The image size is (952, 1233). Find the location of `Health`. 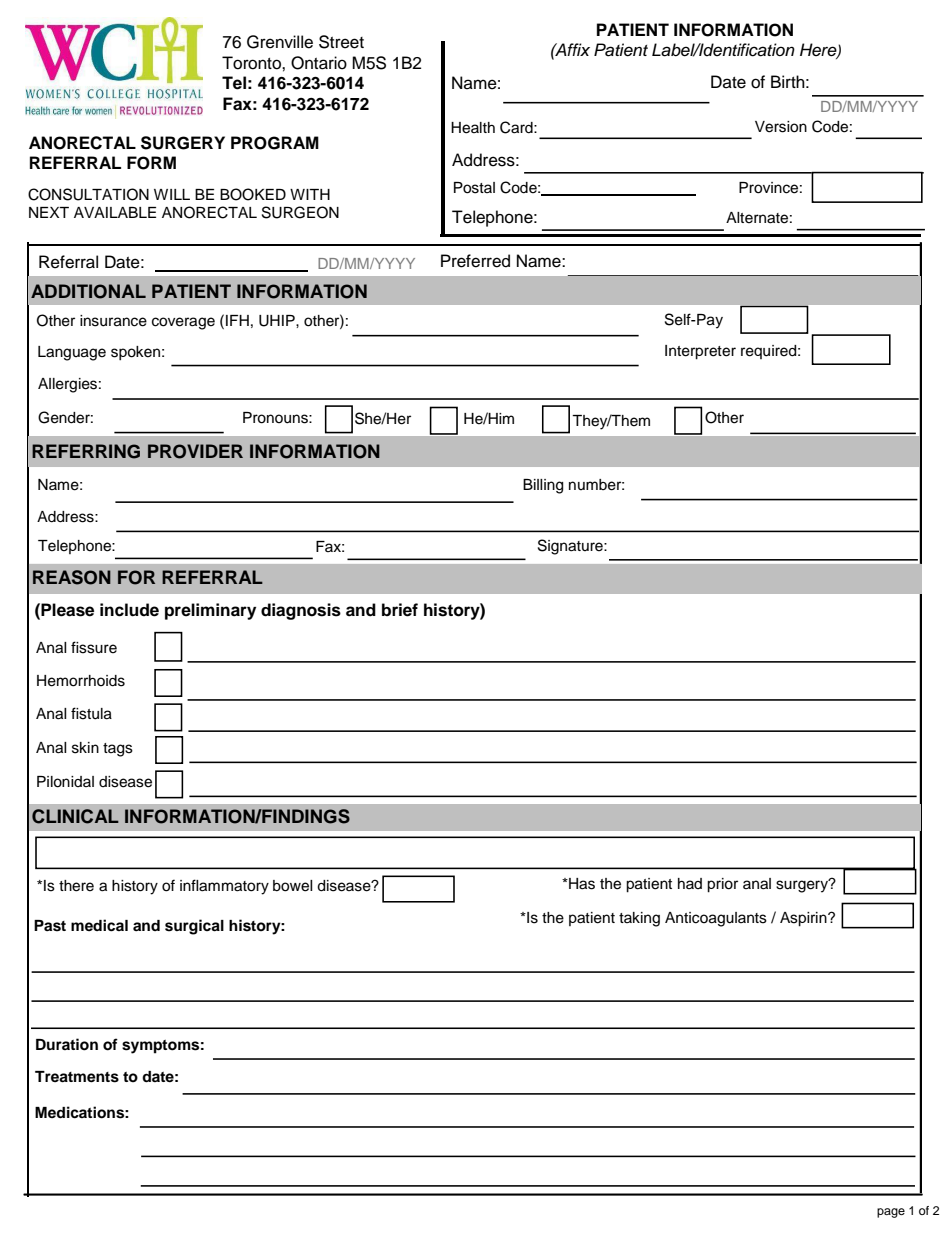

Health is located at coordinates (473, 128).
